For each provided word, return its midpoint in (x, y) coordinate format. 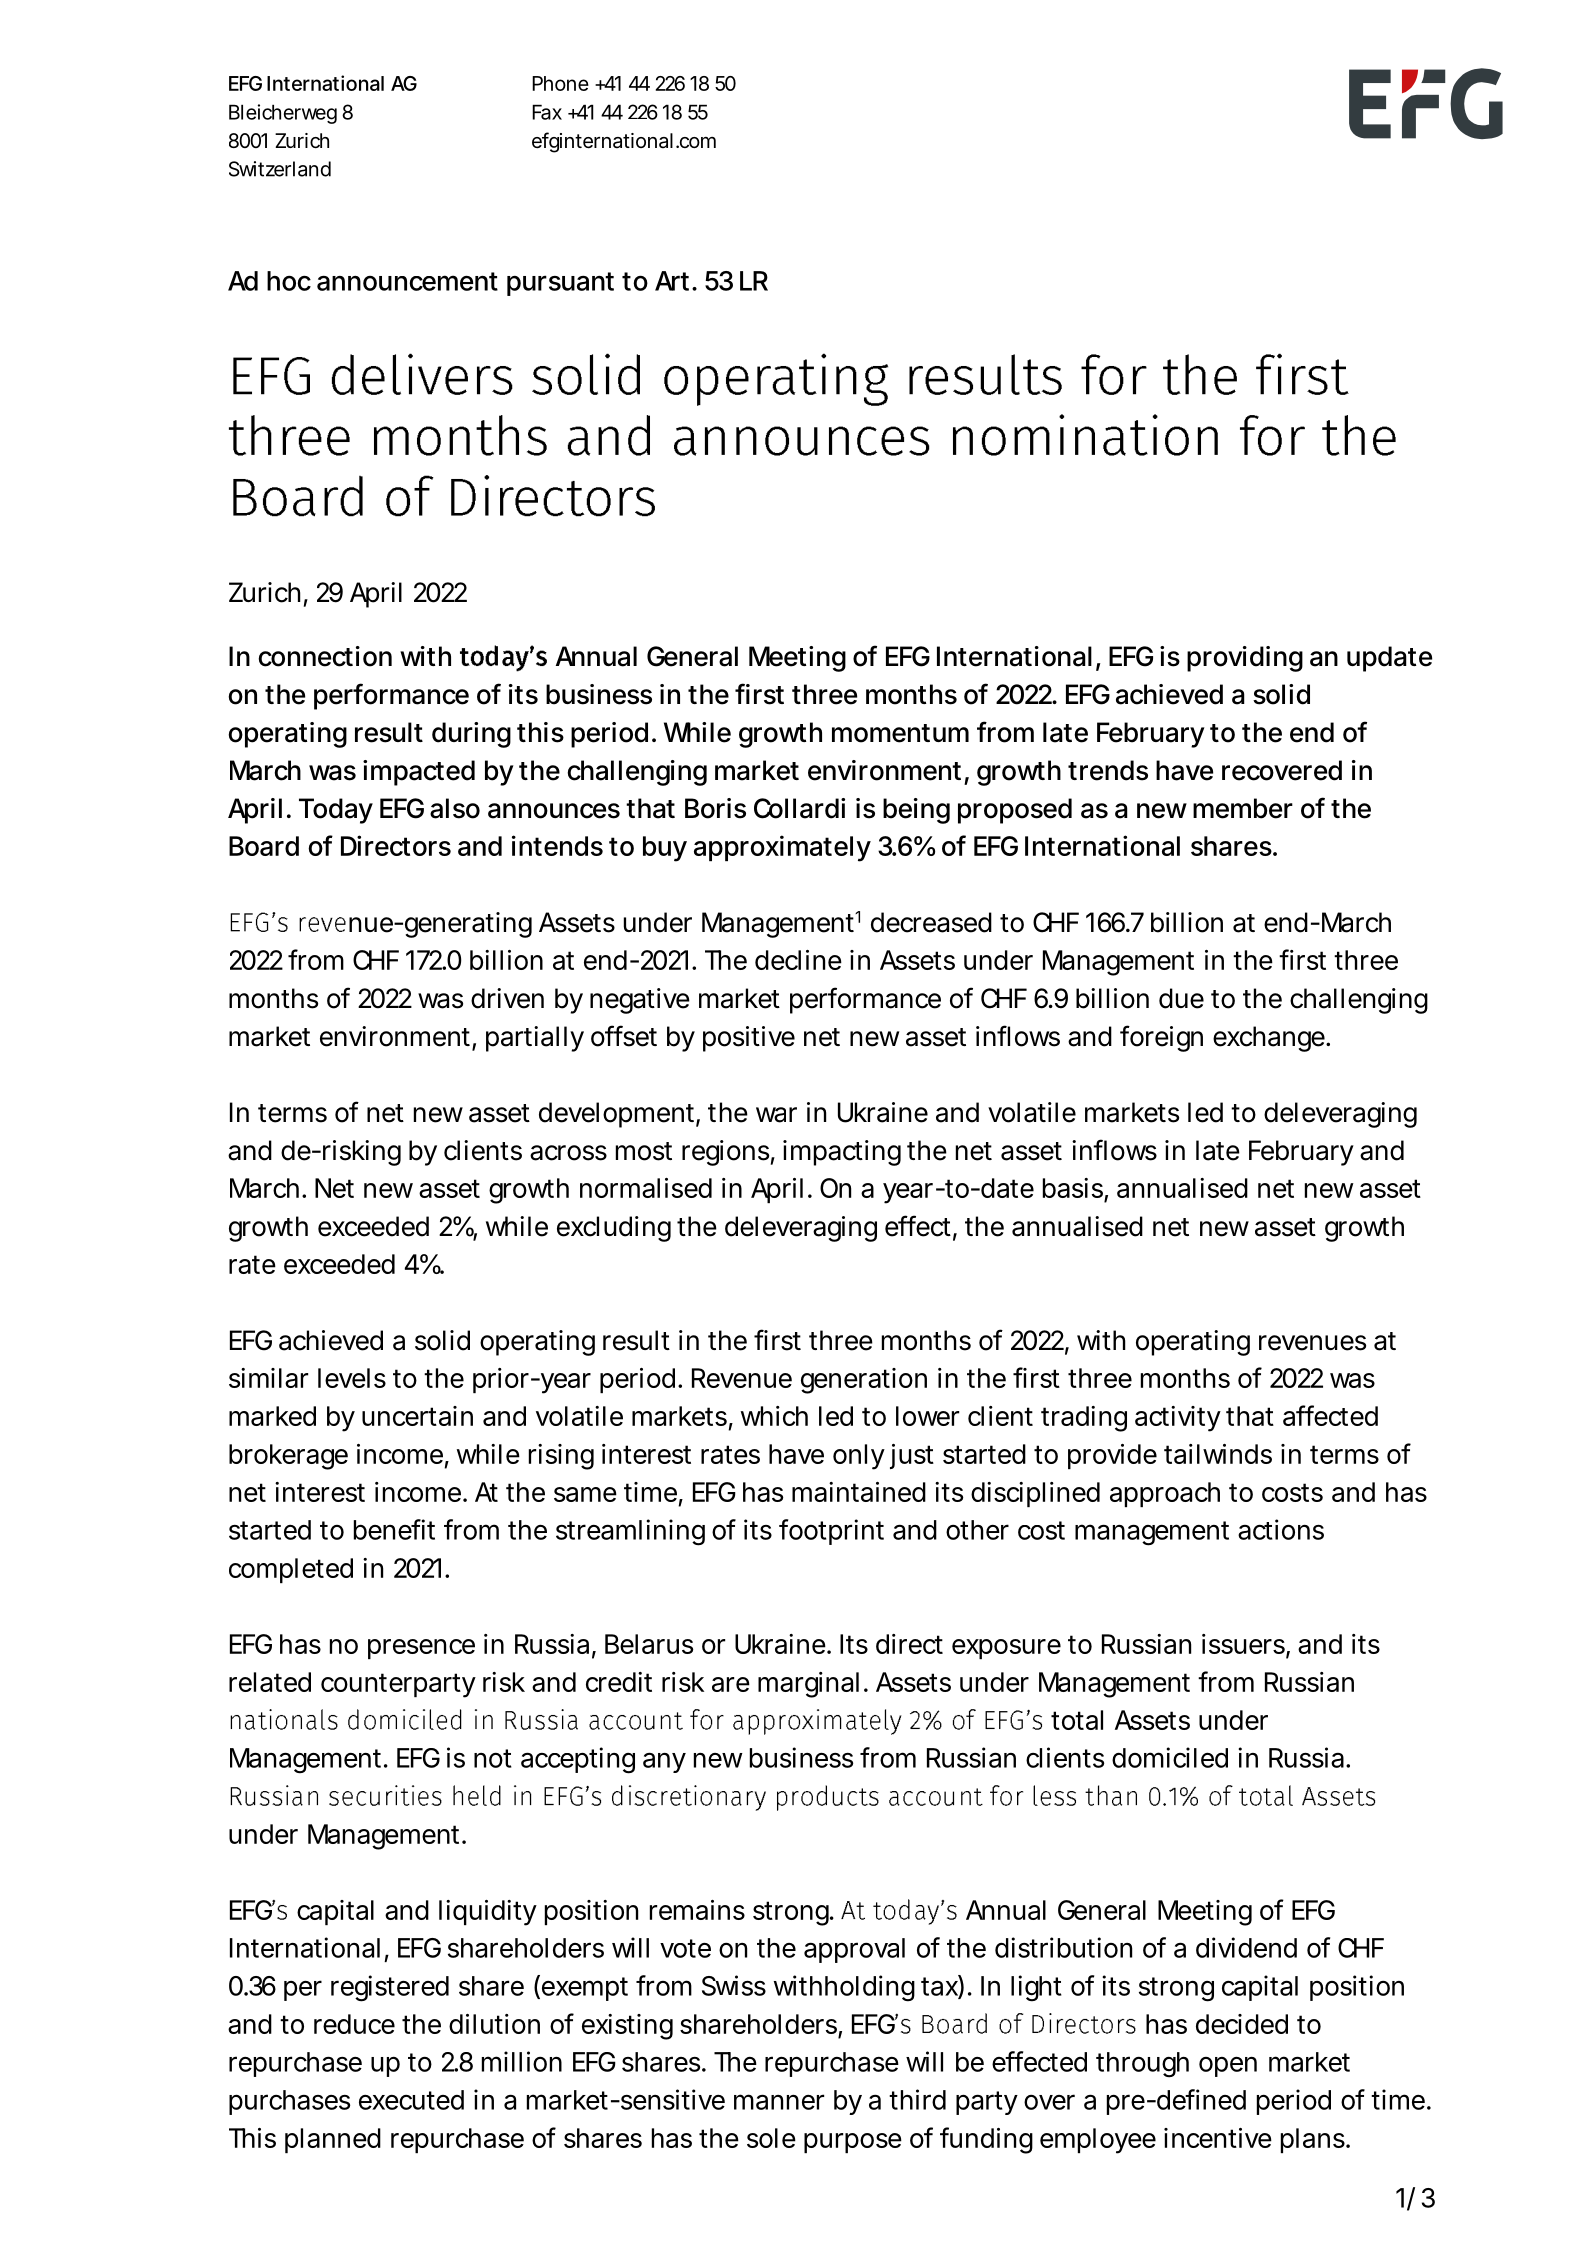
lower (927, 1416)
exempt (583, 1988)
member (1243, 808)
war (776, 1115)
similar (268, 1378)
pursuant (560, 284)
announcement (407, 281)
